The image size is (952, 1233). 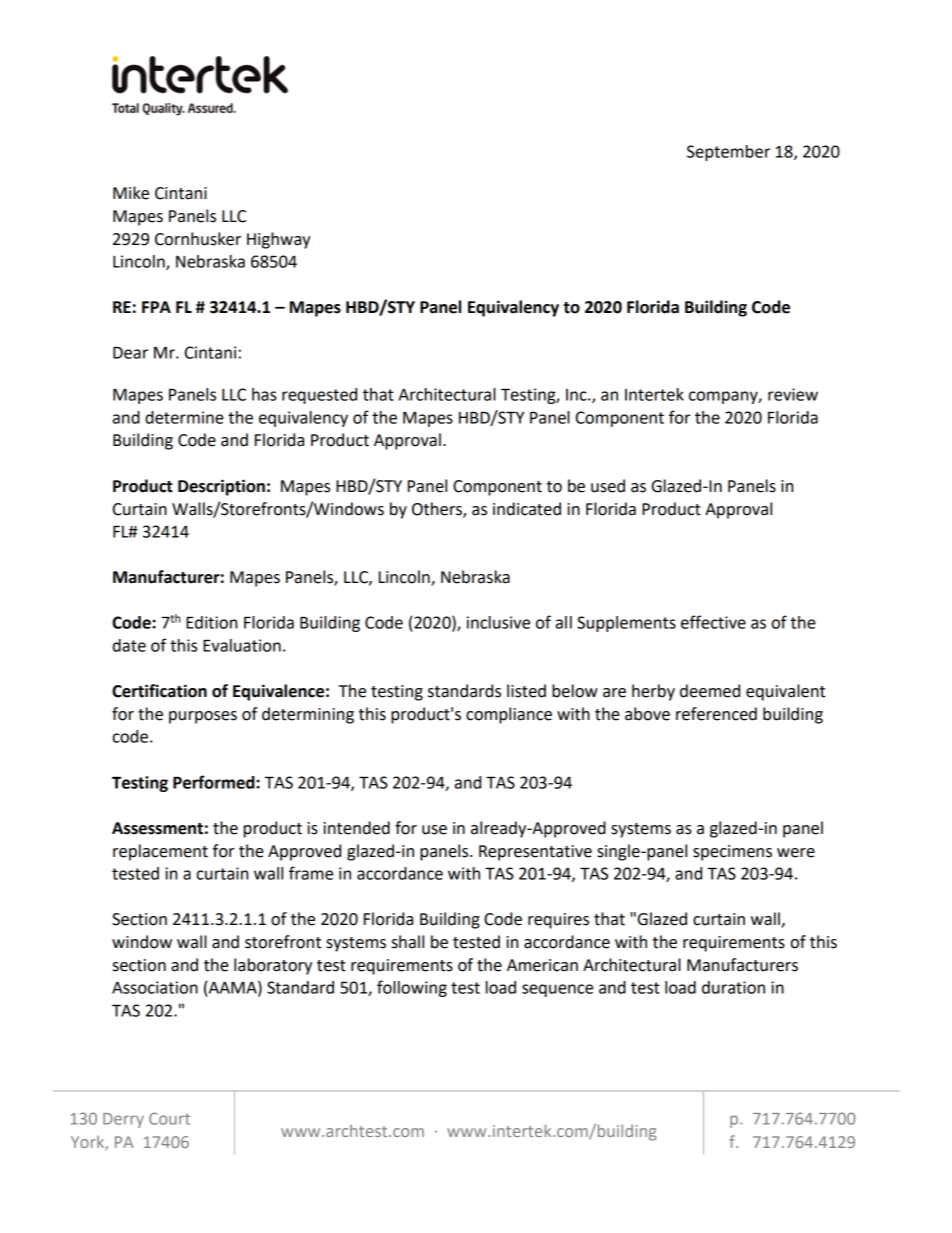 What do you see at coordinates (169, 1118) in the screenshot?
I see `Court` at bounding box center [169, 1118].
